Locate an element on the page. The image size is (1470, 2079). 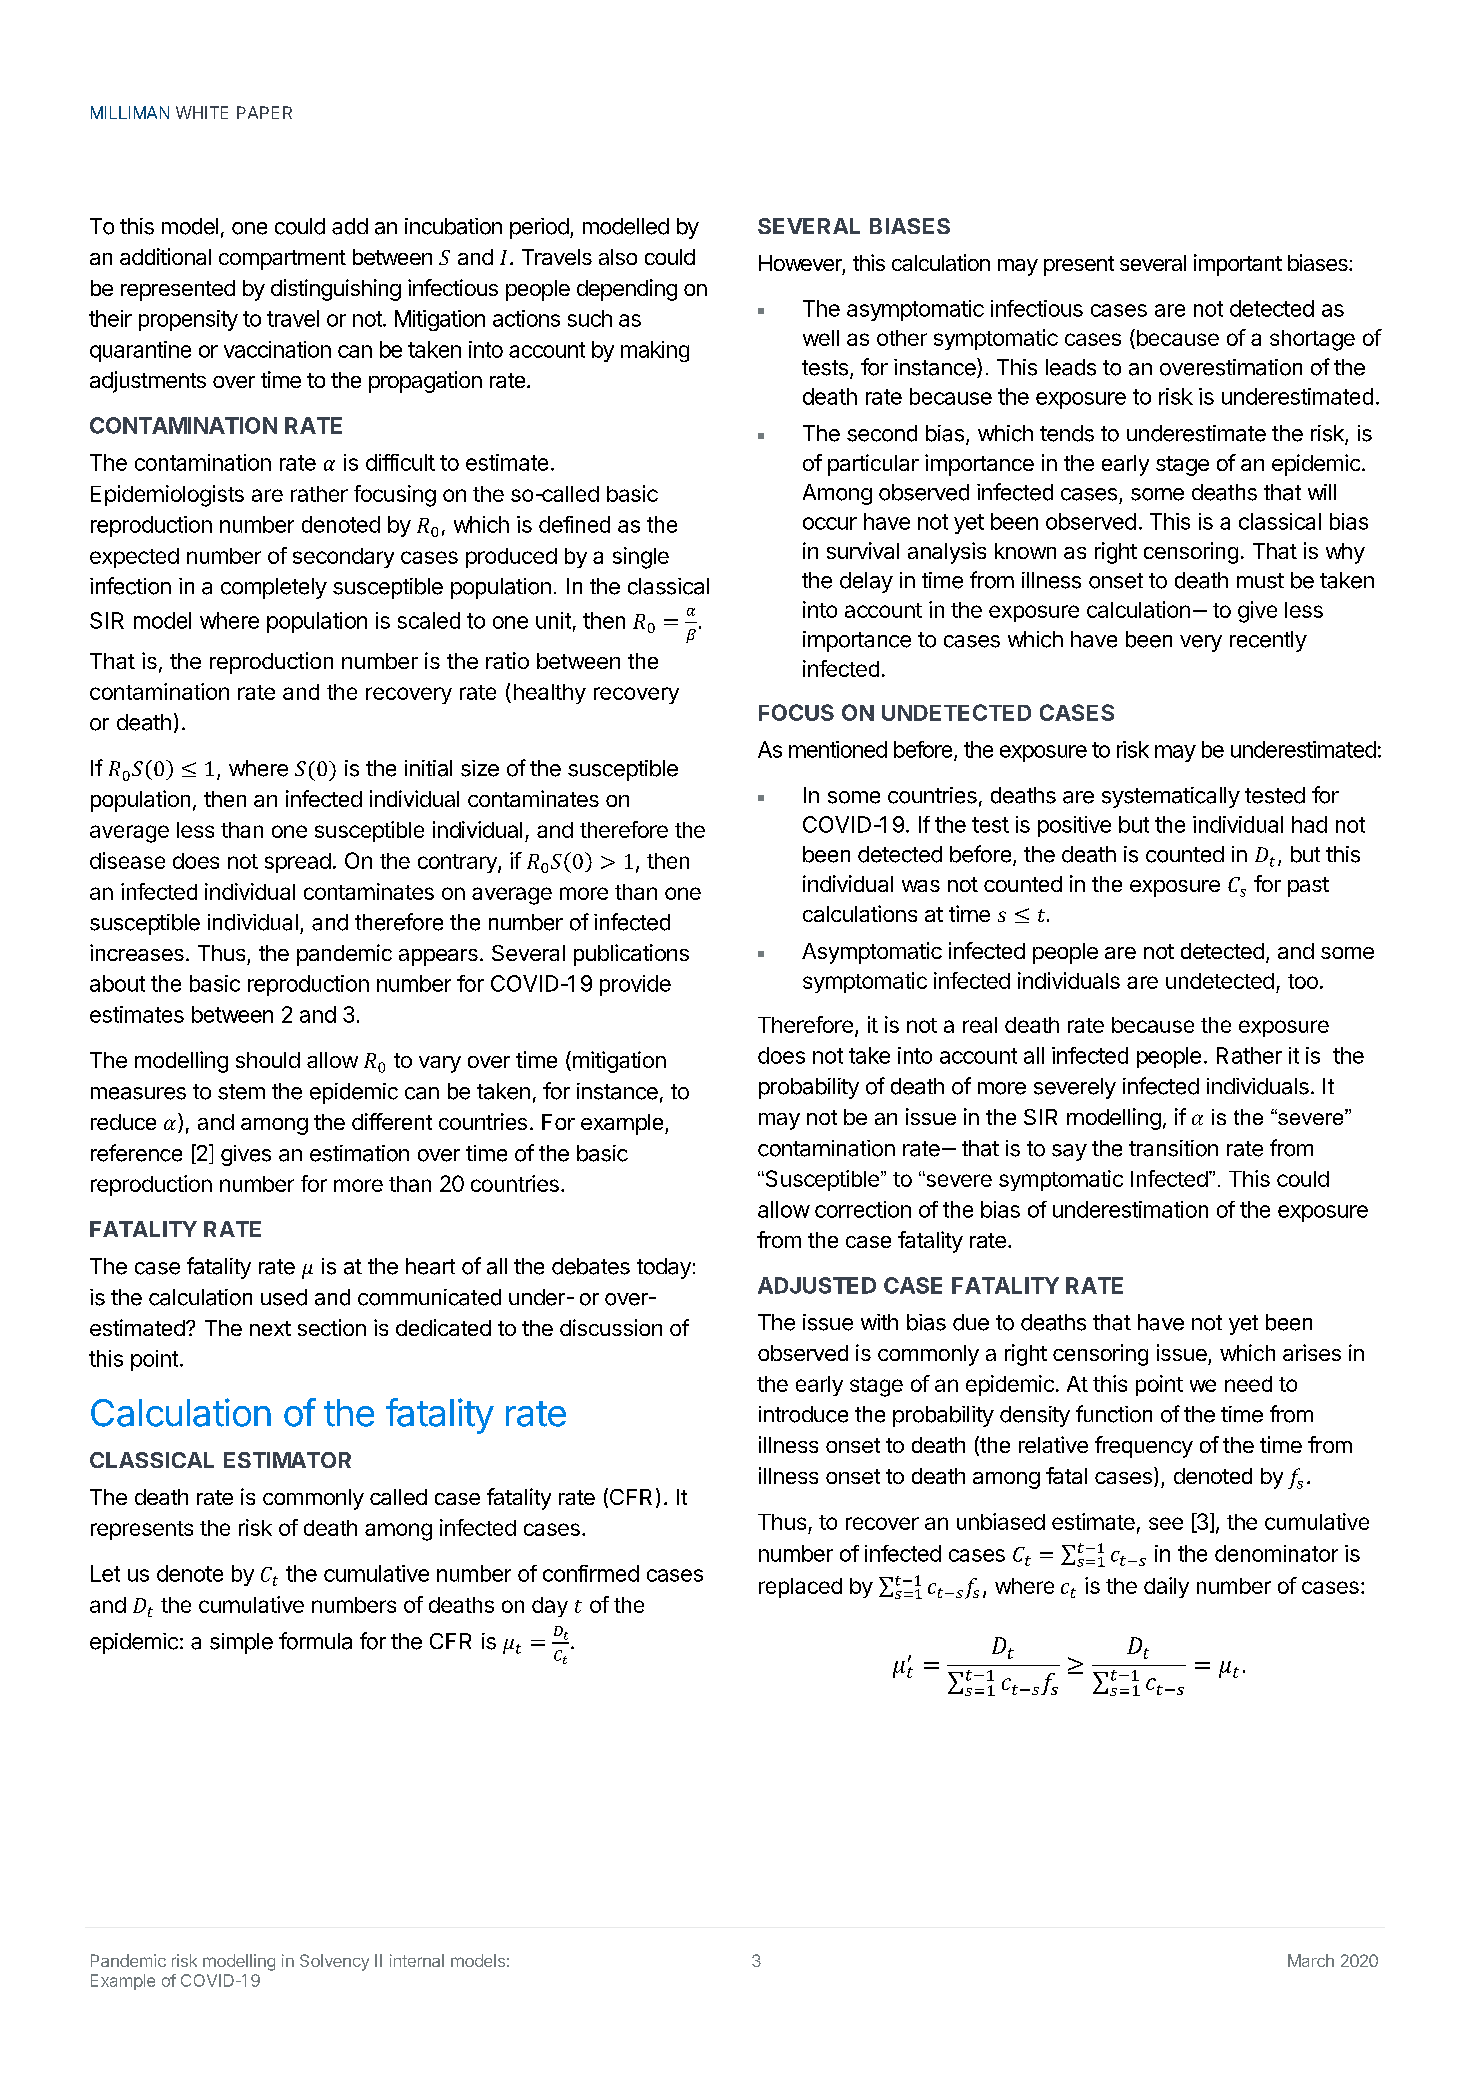
PAPER is located at coordinates (264, 112).
